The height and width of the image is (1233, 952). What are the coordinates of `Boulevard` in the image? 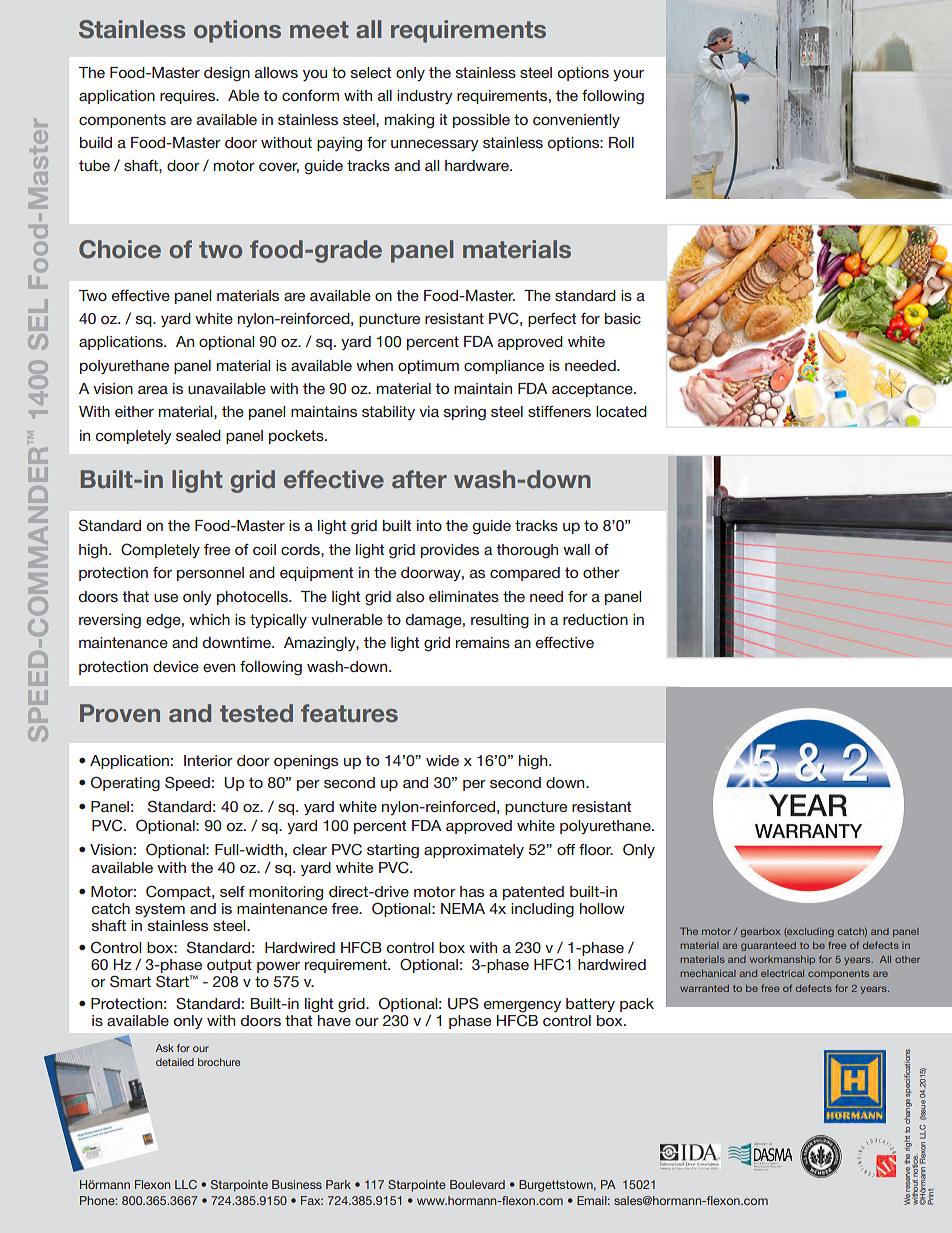 It's located at (477, 1184).
